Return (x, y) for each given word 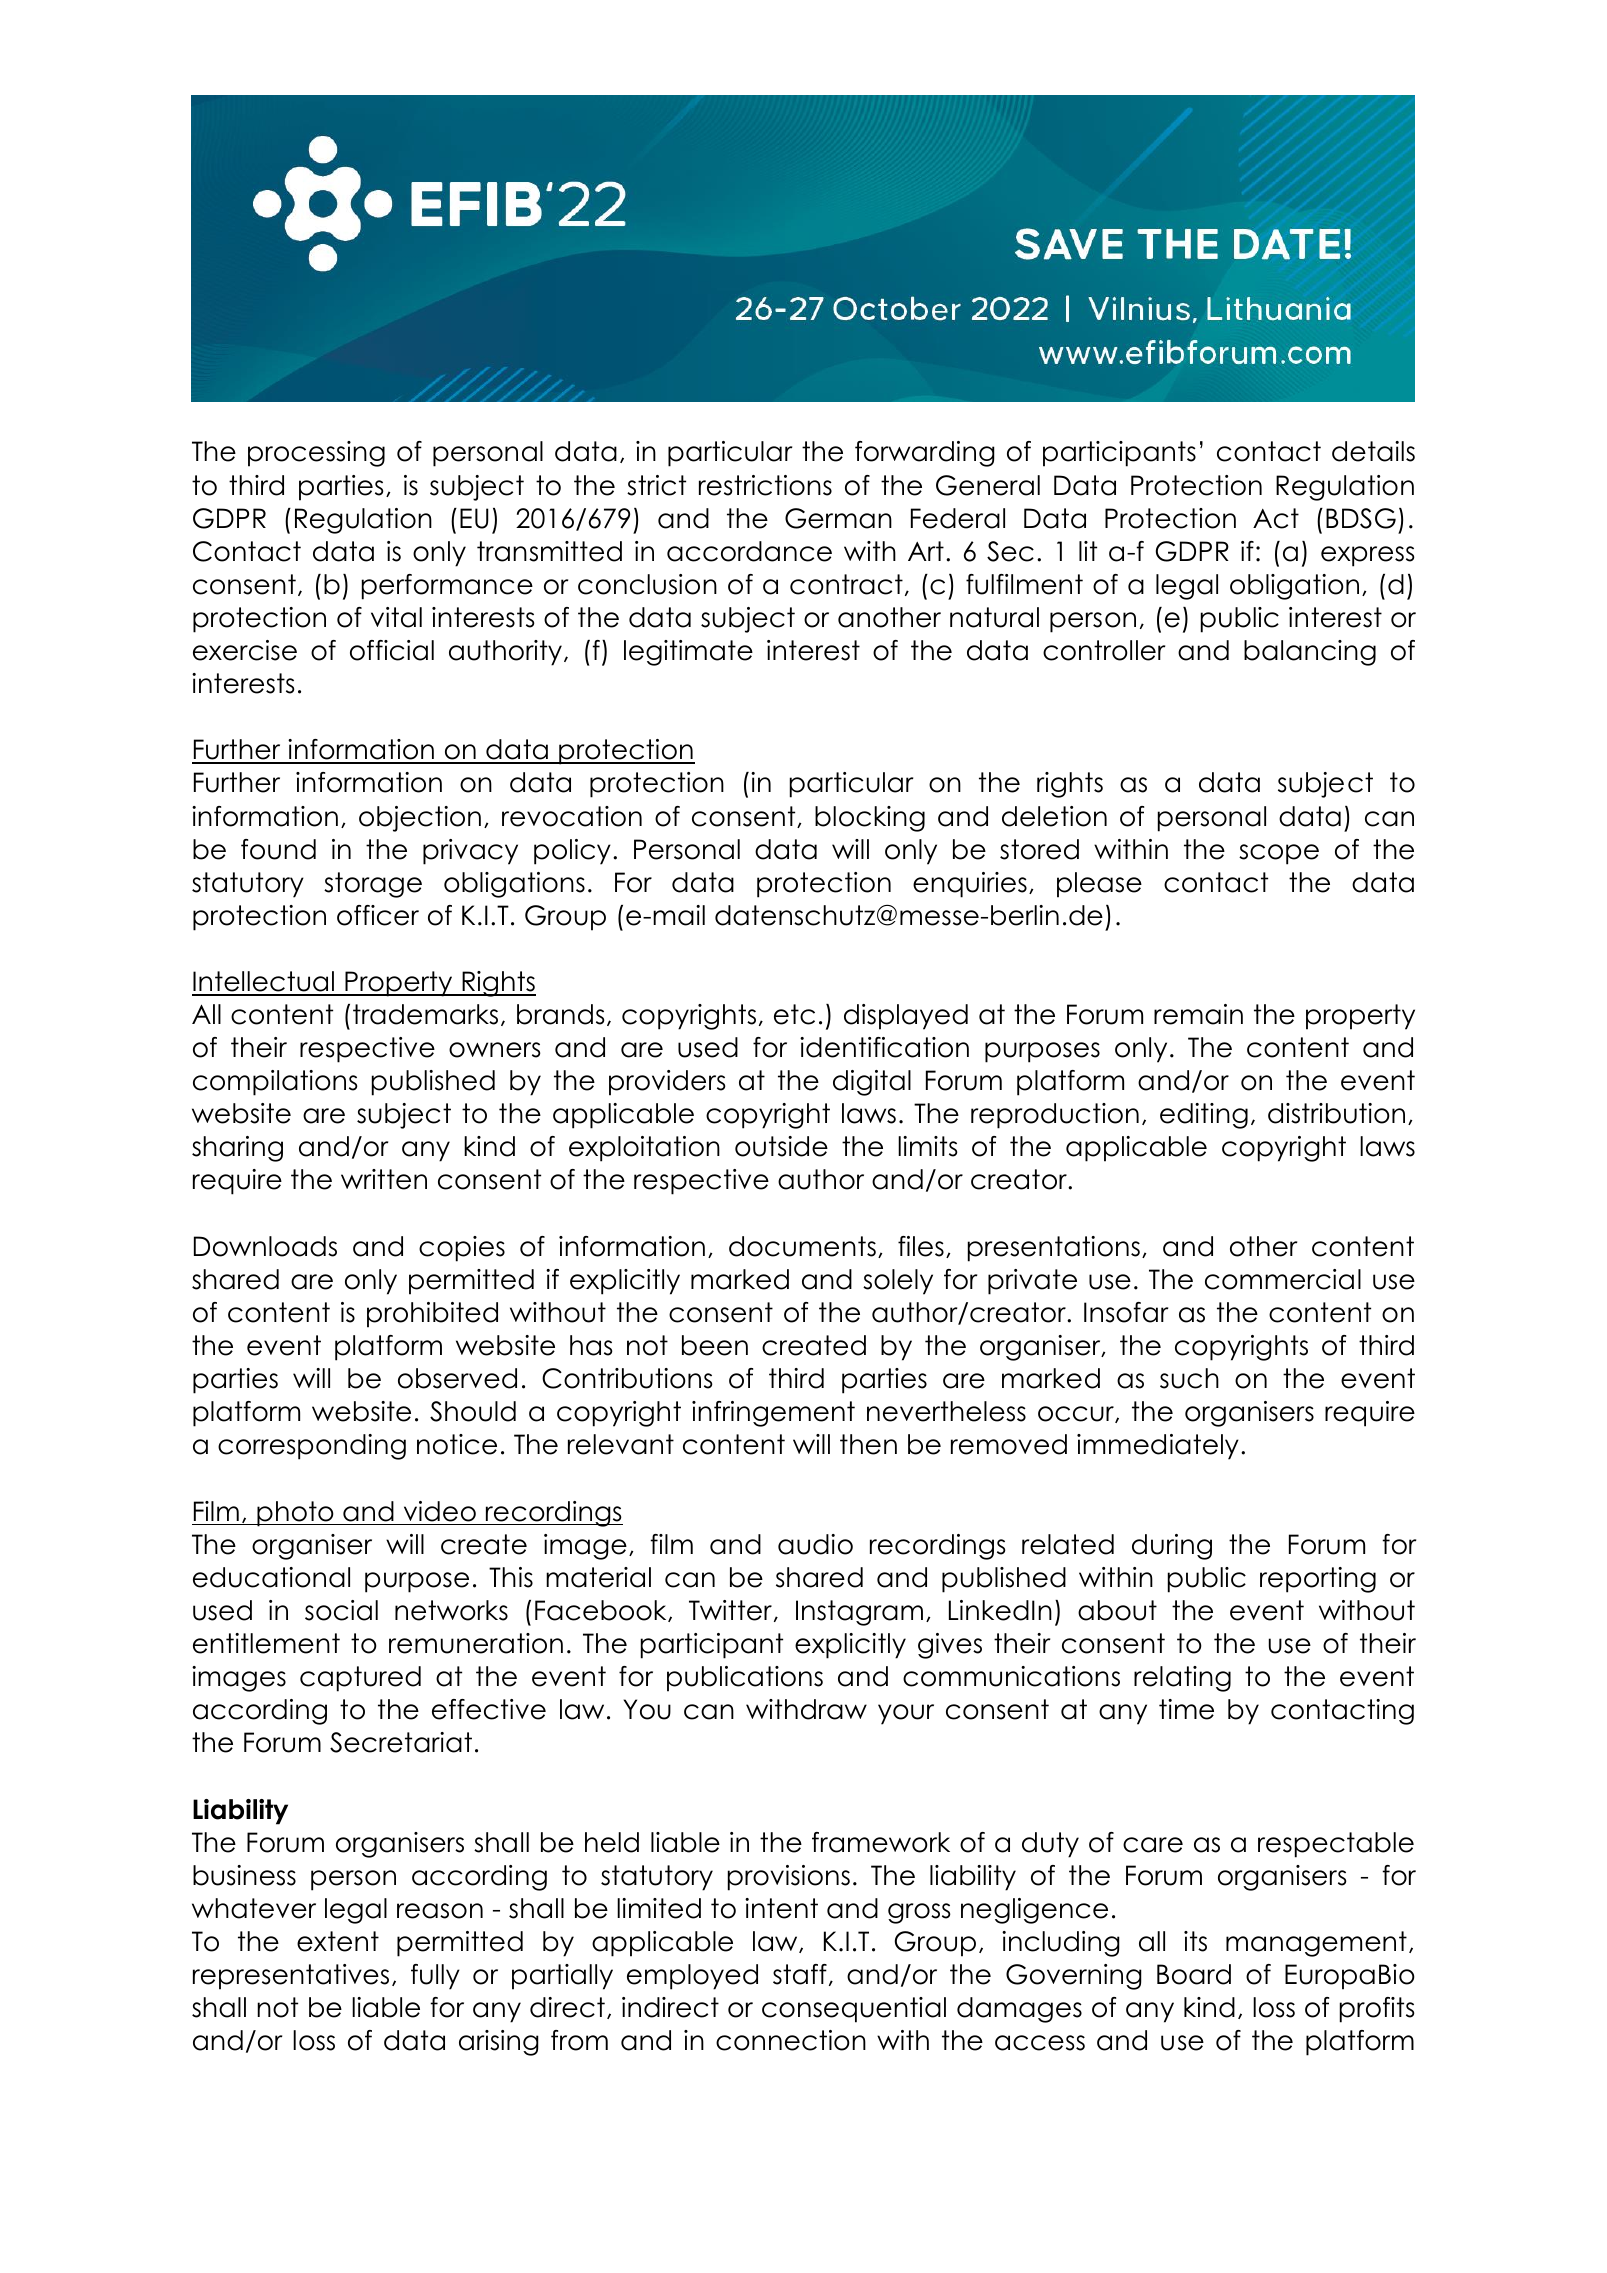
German (838, 518)
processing (316, 454)
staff (800, 1974)
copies (462, 1249)
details (1373, 451)
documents (802, 1246)
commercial (1283, 1279)
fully (435, 1977)
